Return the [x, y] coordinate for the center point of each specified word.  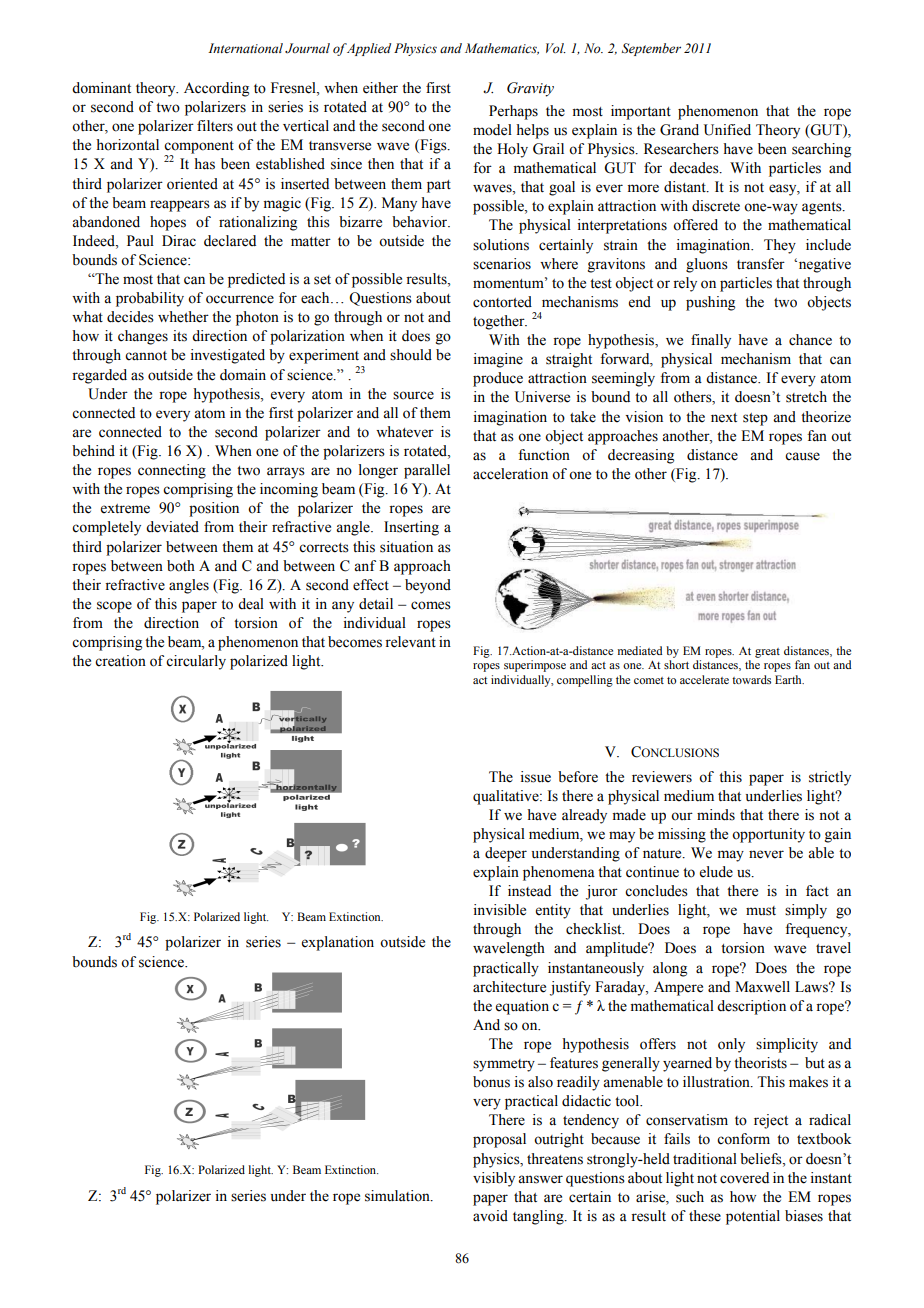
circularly [196, 662]
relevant [410, 642]
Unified [727, 130]
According [216, 89]
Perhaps [513, 112]
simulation [398, 1196]
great [767, 653]
